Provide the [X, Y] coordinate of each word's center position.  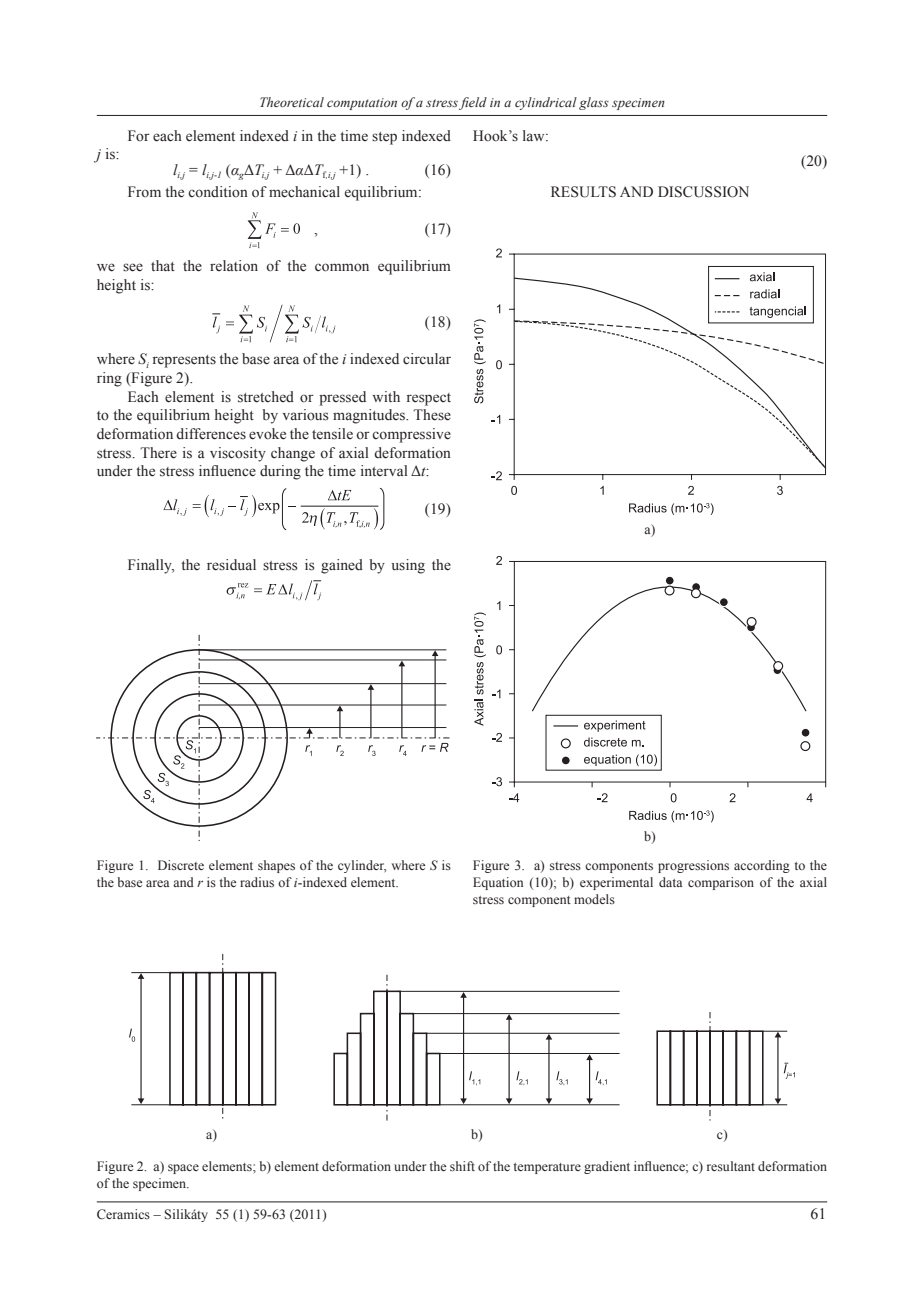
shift [462, 1166]
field [473, 103]
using [408, 566]
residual [231, 565]
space [183, 1169]
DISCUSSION [703, 192]
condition [218, 192]
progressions [693, 866]
